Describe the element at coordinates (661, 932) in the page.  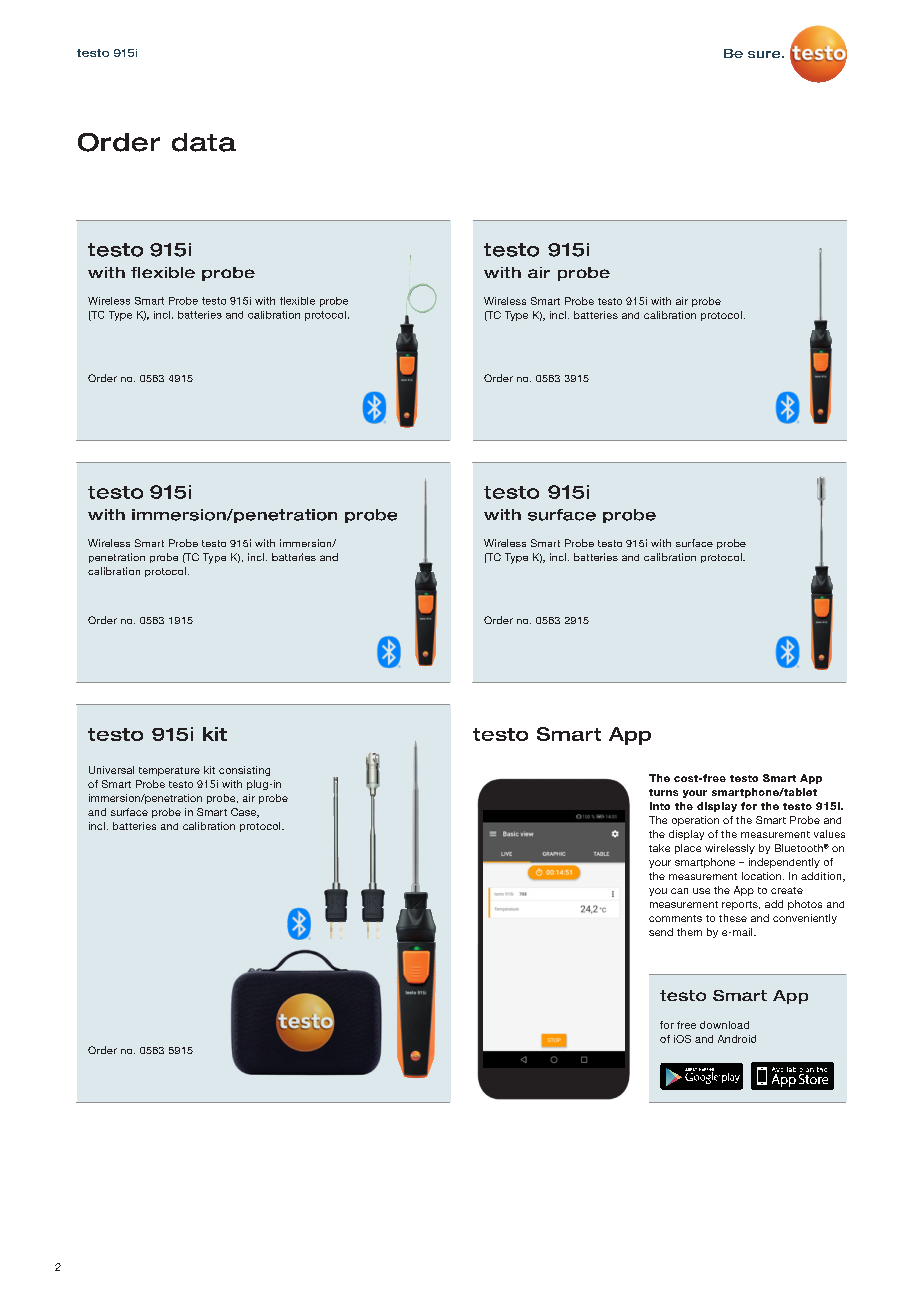
I see `send` at that location.
